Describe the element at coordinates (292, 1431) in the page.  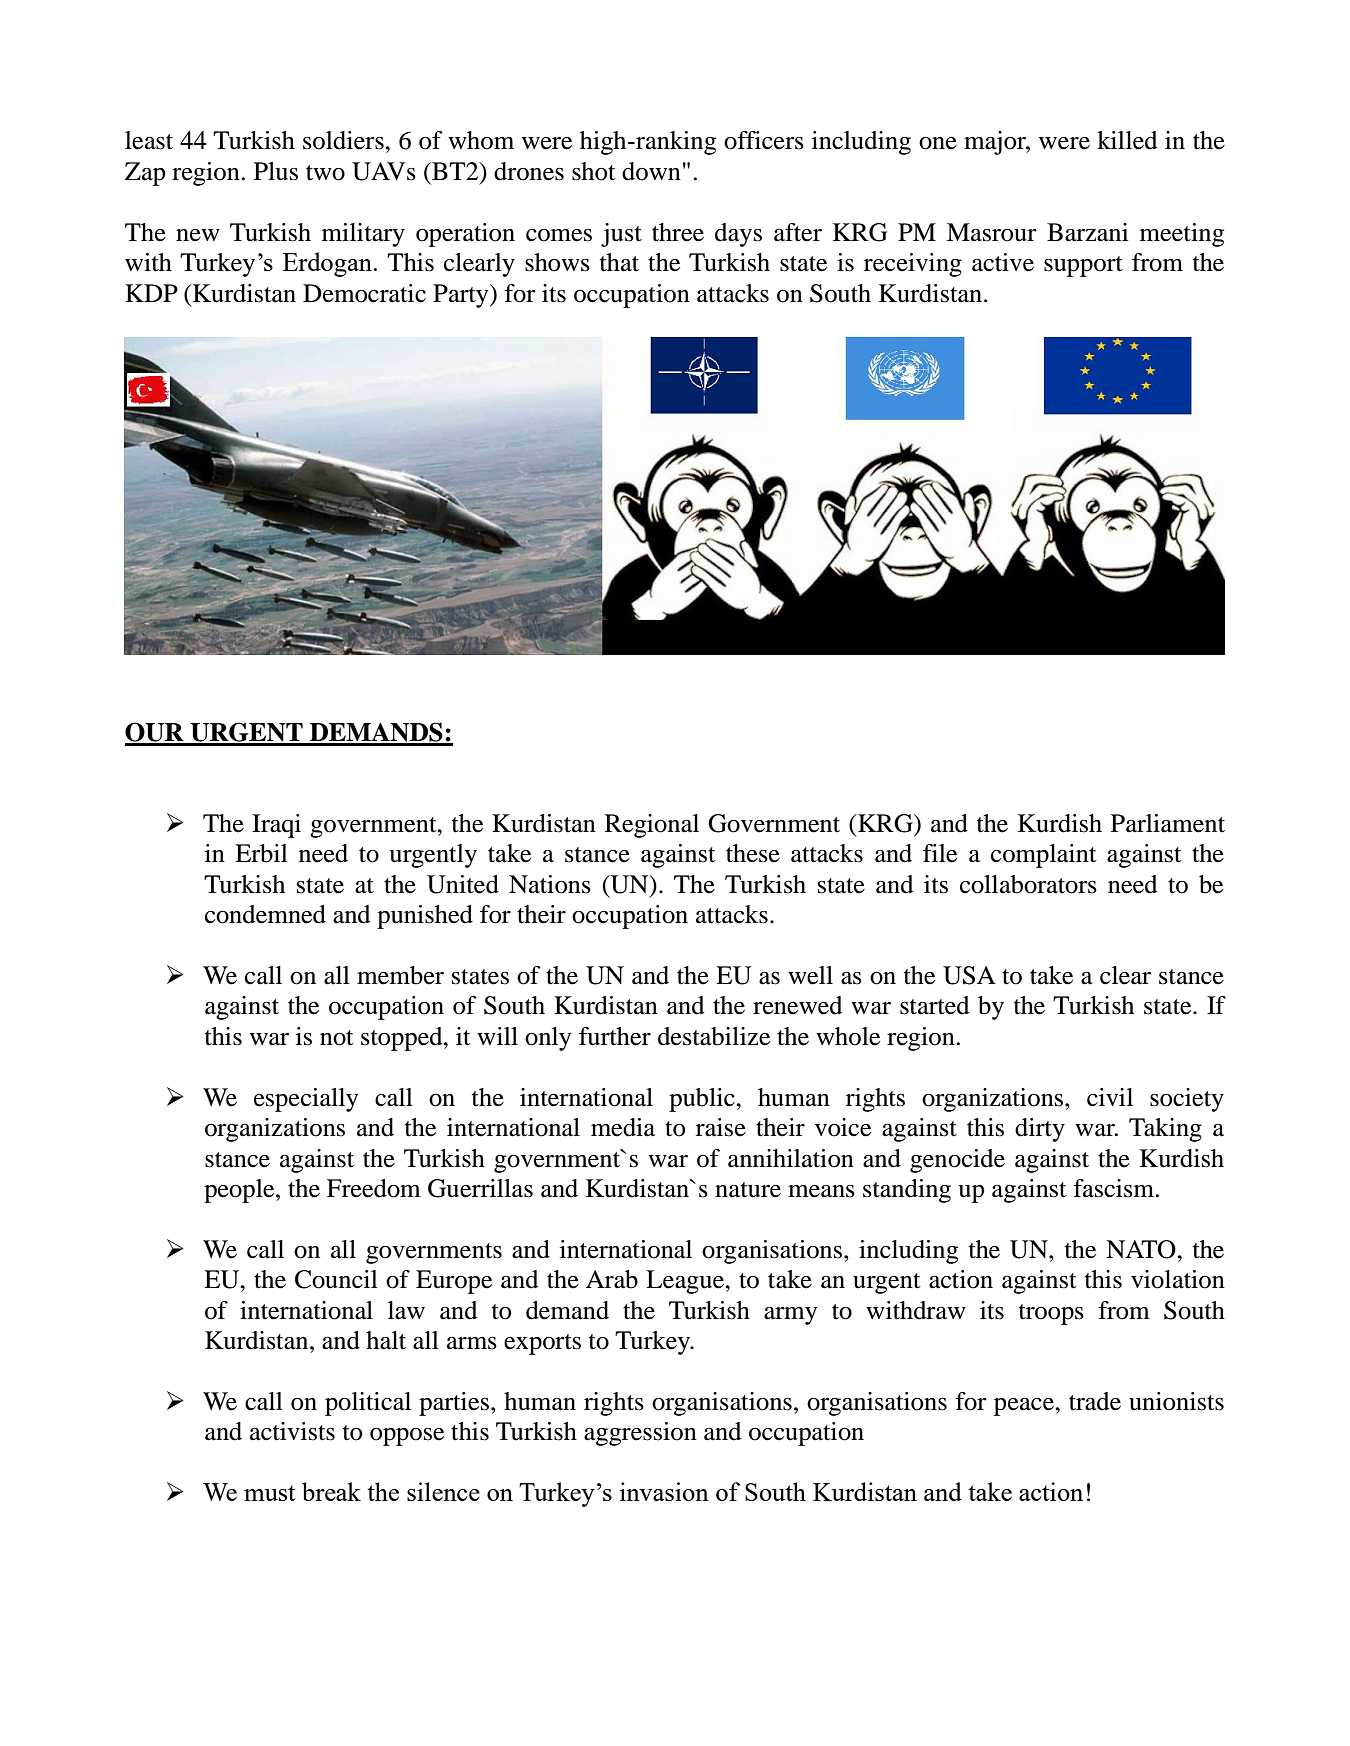
I see `activists` at that location.
